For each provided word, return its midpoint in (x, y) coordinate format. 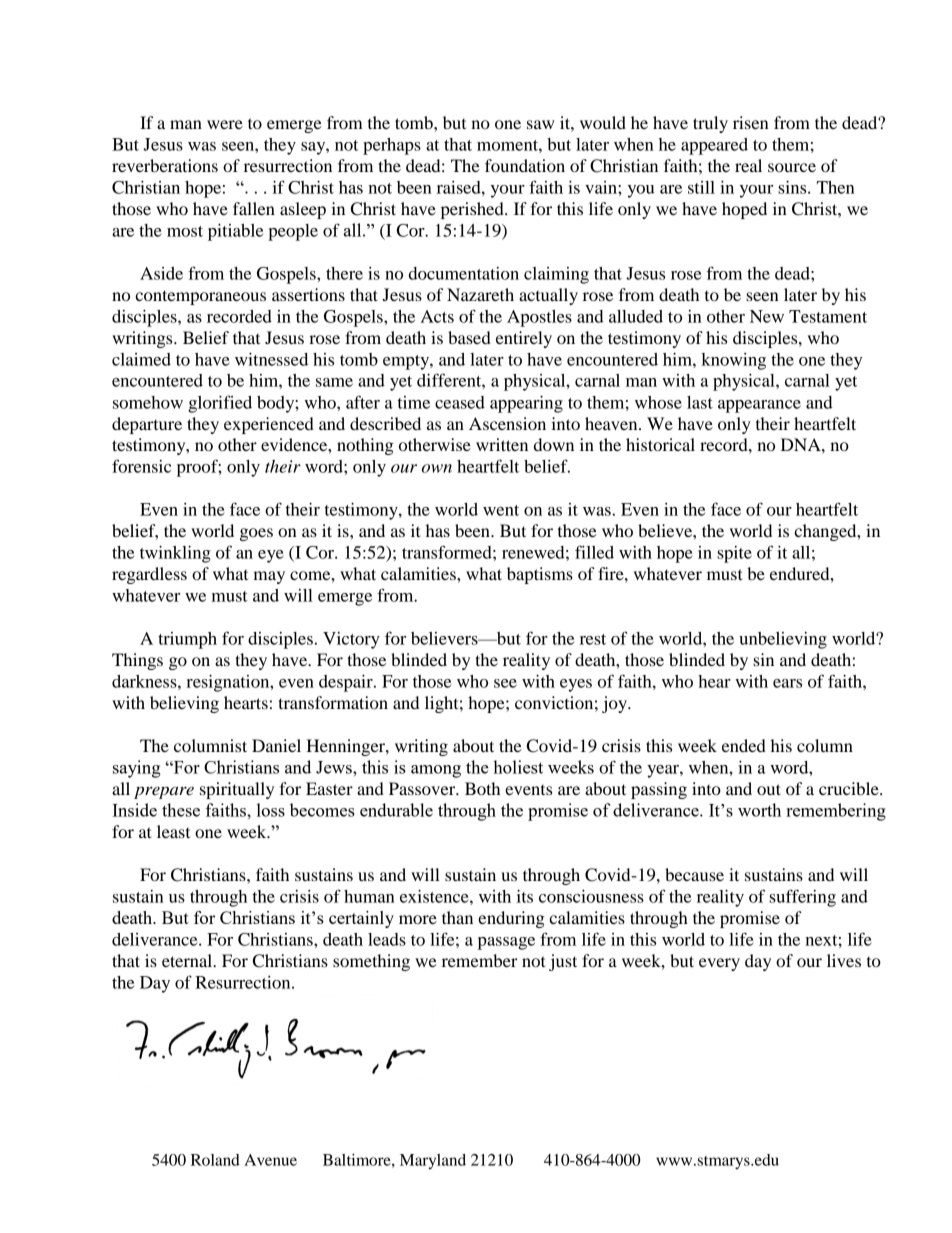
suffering (802, 898)
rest (593, 639)
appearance (759, 406)
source (792, 167)
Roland (215, 1160)
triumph (187, 640)
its (525, 896)
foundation (525, 165)
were (225, 124)
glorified (220, 404)
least (173, 831)
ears (787, 683)
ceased (460, 402)
